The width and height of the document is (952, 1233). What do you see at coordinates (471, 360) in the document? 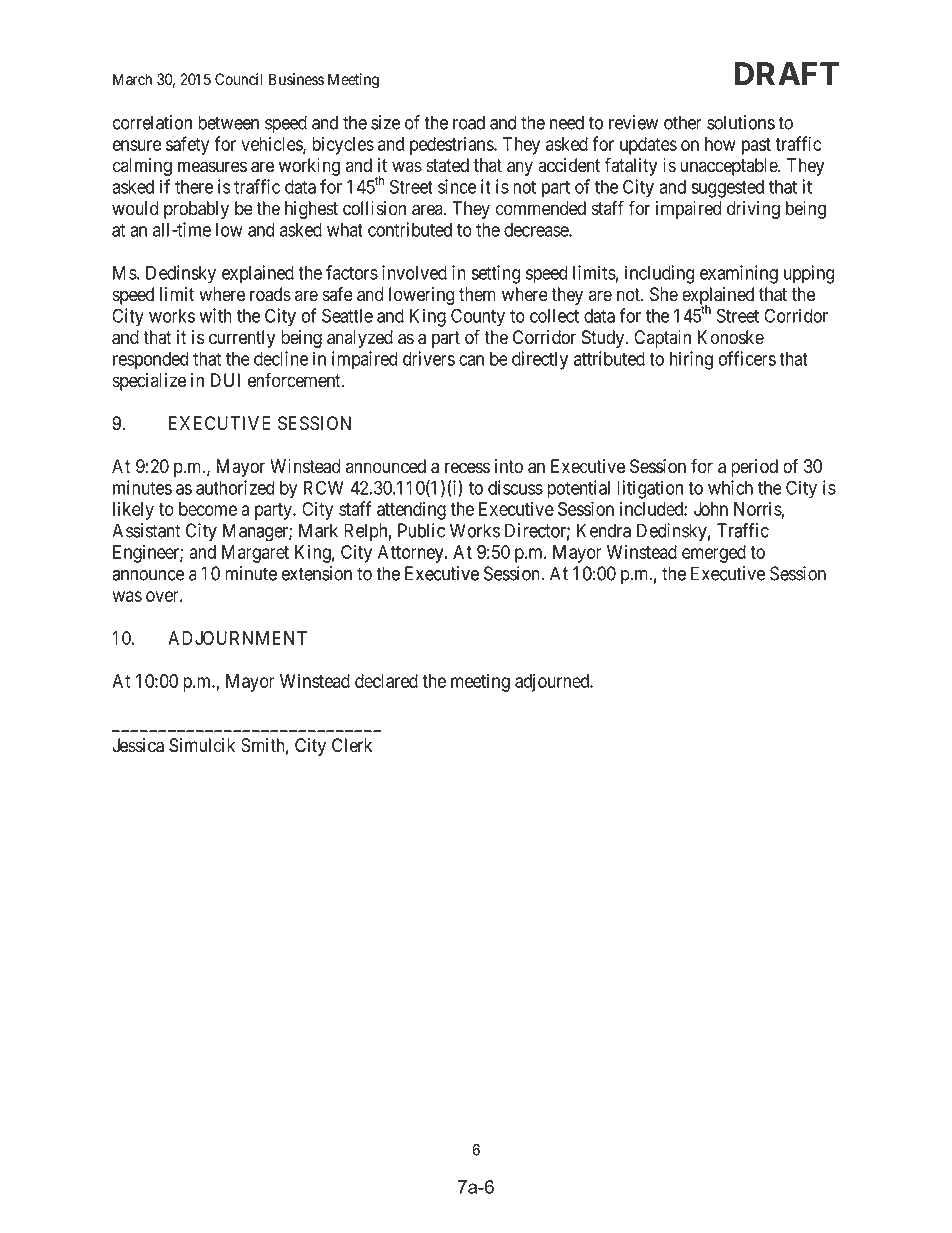
I see `can` at bounding box center [471, 360].
